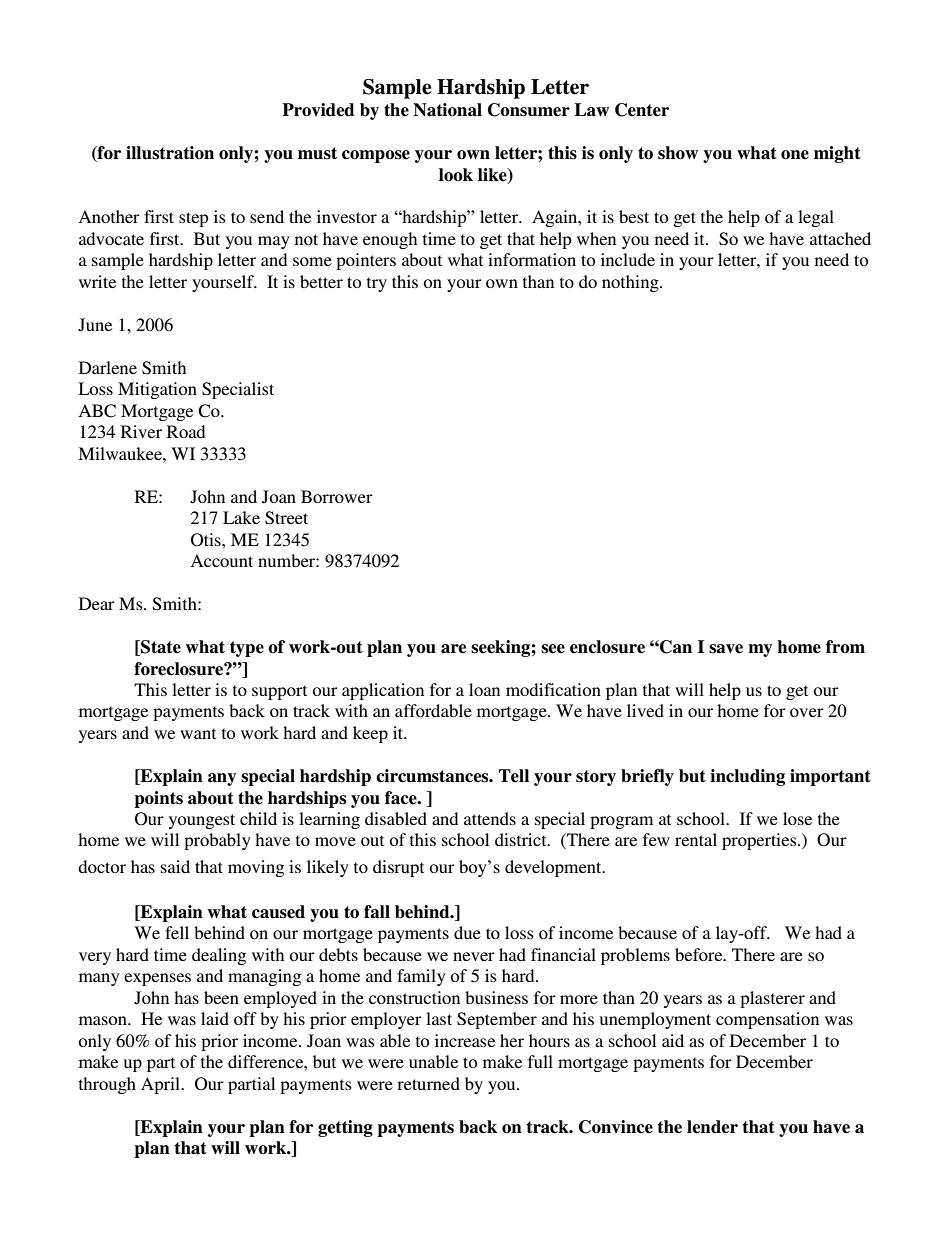 This document has width=952, height=1233. What do you see at coordinates (160, 648) in the document?
I see `State` at bounding box center [160, 648].
